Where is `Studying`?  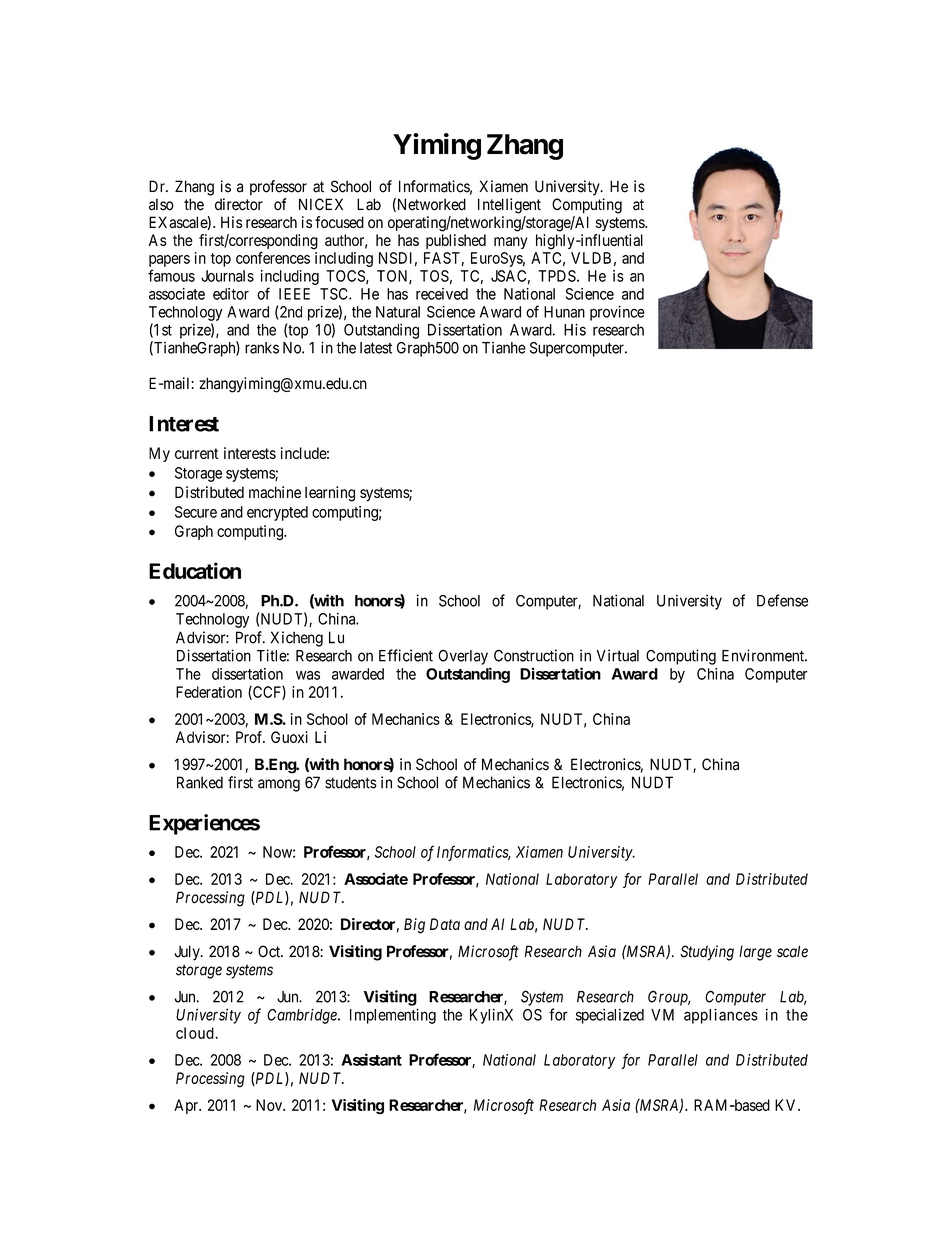
Studying is located at coordinates (707, 953).
